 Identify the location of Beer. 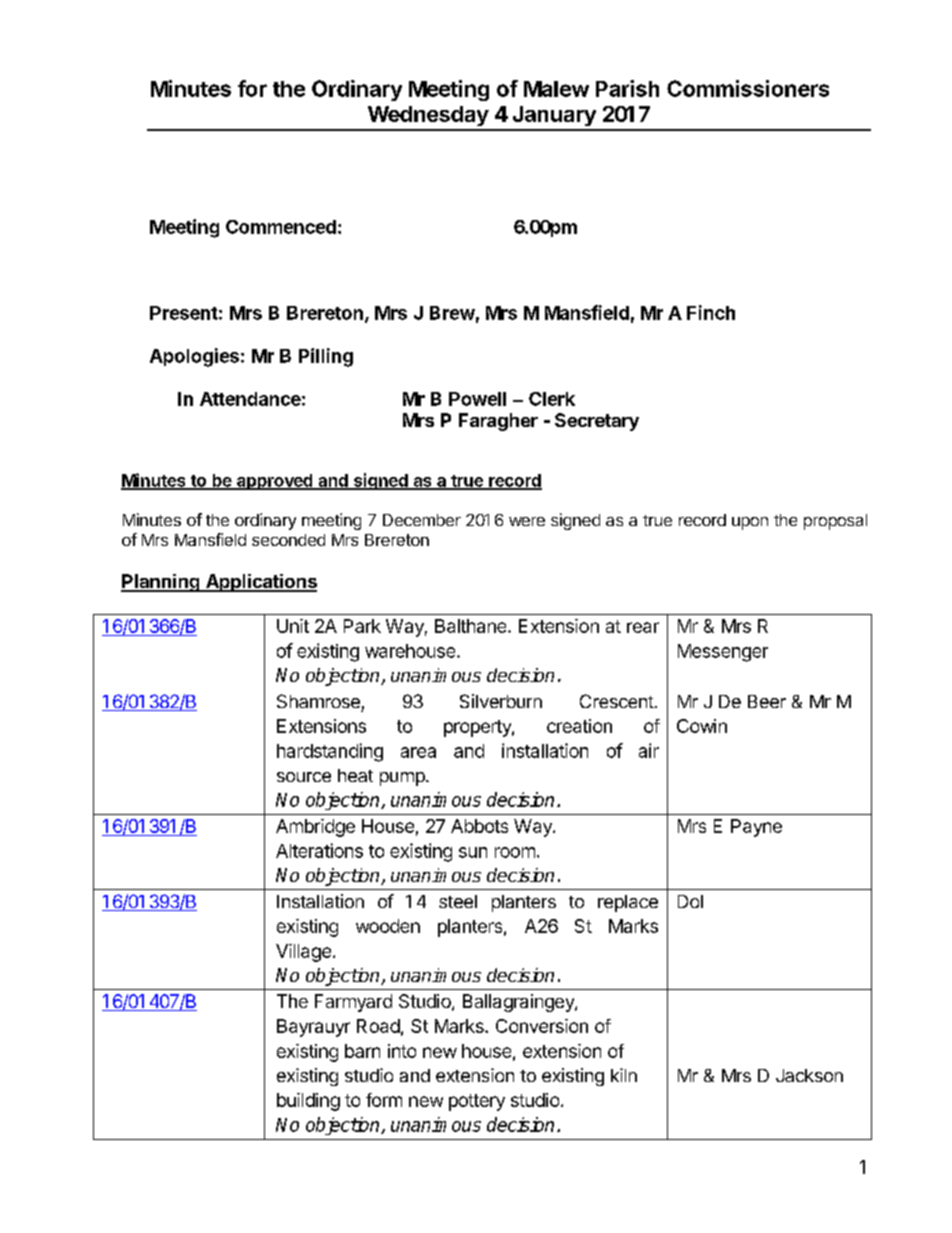
(767, 701).
